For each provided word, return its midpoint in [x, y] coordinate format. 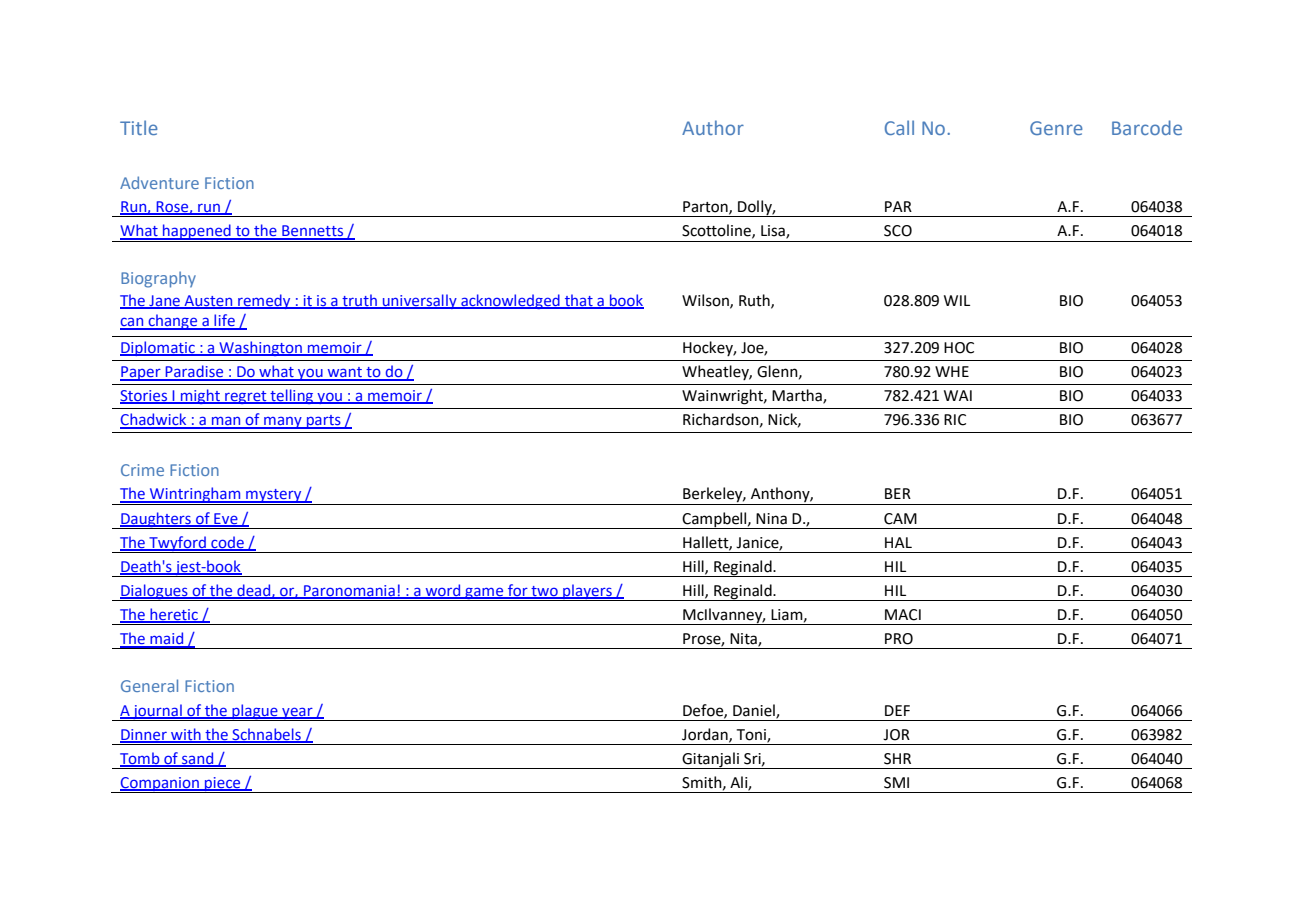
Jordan [706, 735]
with [186, 735]
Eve [226, 519]
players [587, 592]
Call [899, 127]
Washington [260, 348]
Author [713, 127]
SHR [897, 759]
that [579, 301]
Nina [771, 519]
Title [139, 127]
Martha [798, 396]
